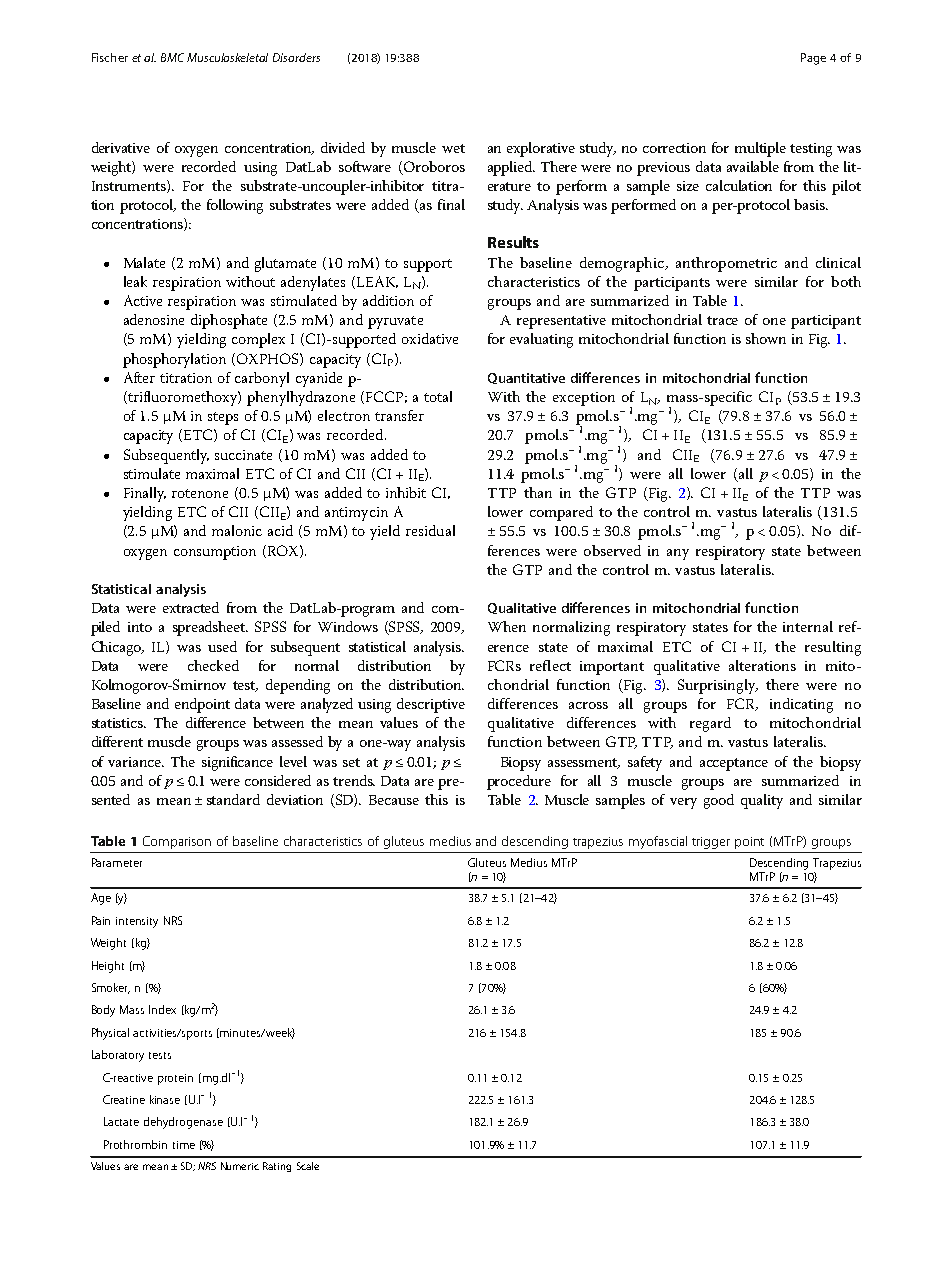 This screenshot has height=1265, width=952. I want to click on dehydrogenase, so click(183, 1123).
